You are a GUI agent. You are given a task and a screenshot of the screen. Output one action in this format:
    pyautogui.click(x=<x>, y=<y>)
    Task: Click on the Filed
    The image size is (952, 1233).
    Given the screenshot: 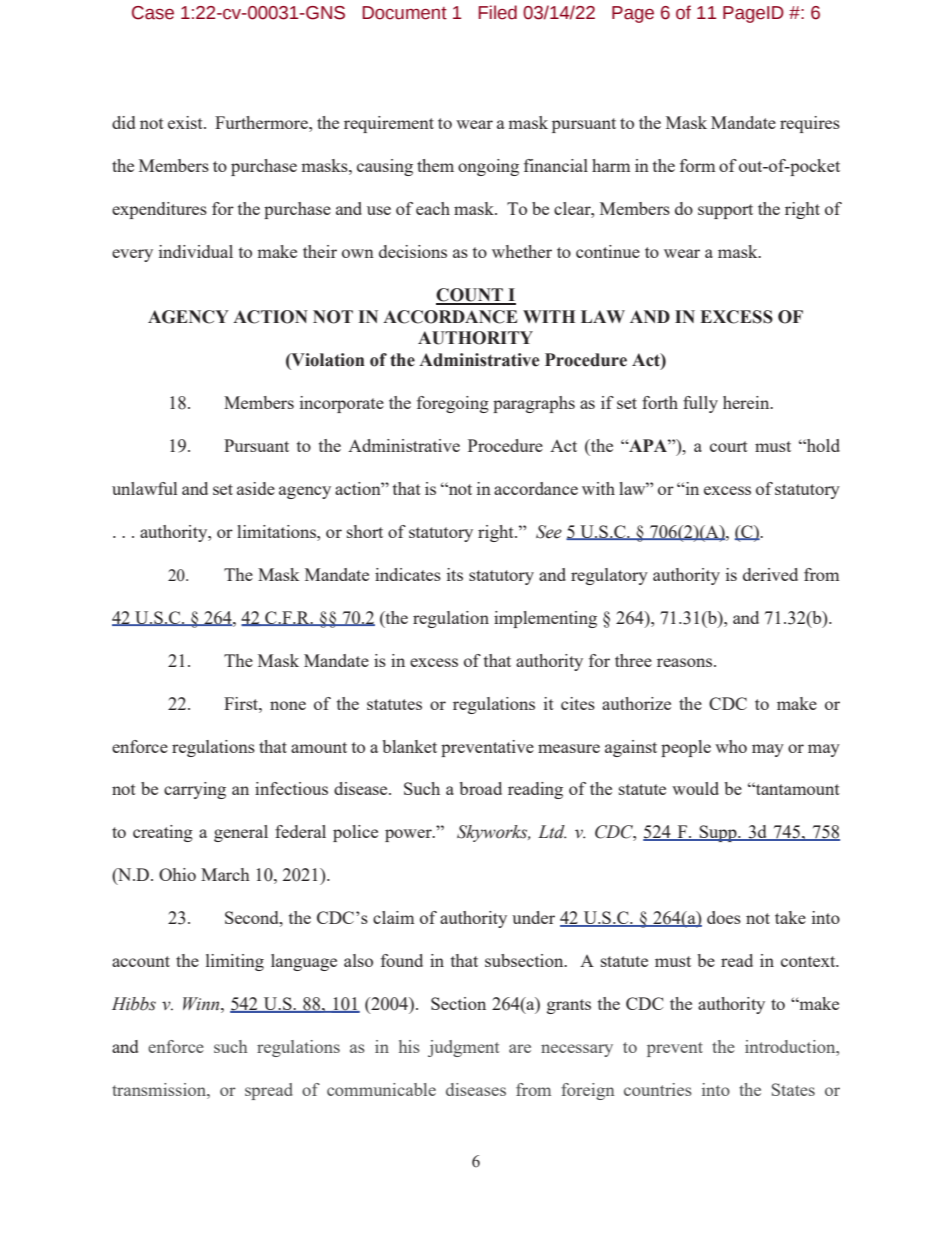 What is the action you would take?
    pyautogui.click(x=498, y=12)
